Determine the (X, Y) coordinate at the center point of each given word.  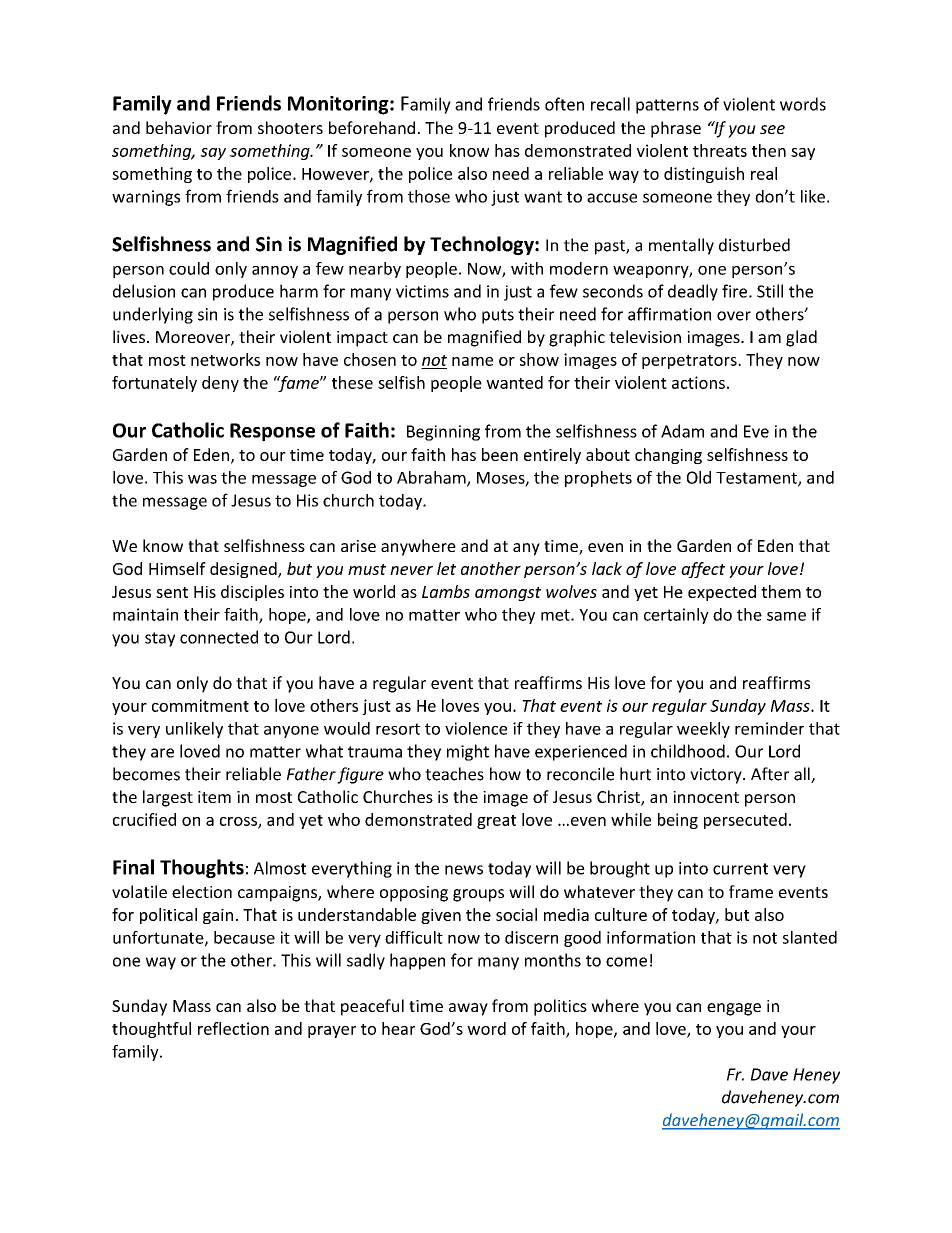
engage (734, 1009)
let (446, 568)
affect (703, 570)
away (468, 1009)
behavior (179, 127)
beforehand (372, 127)
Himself (177, 568)
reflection (233, 1028)
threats (720, 150)
